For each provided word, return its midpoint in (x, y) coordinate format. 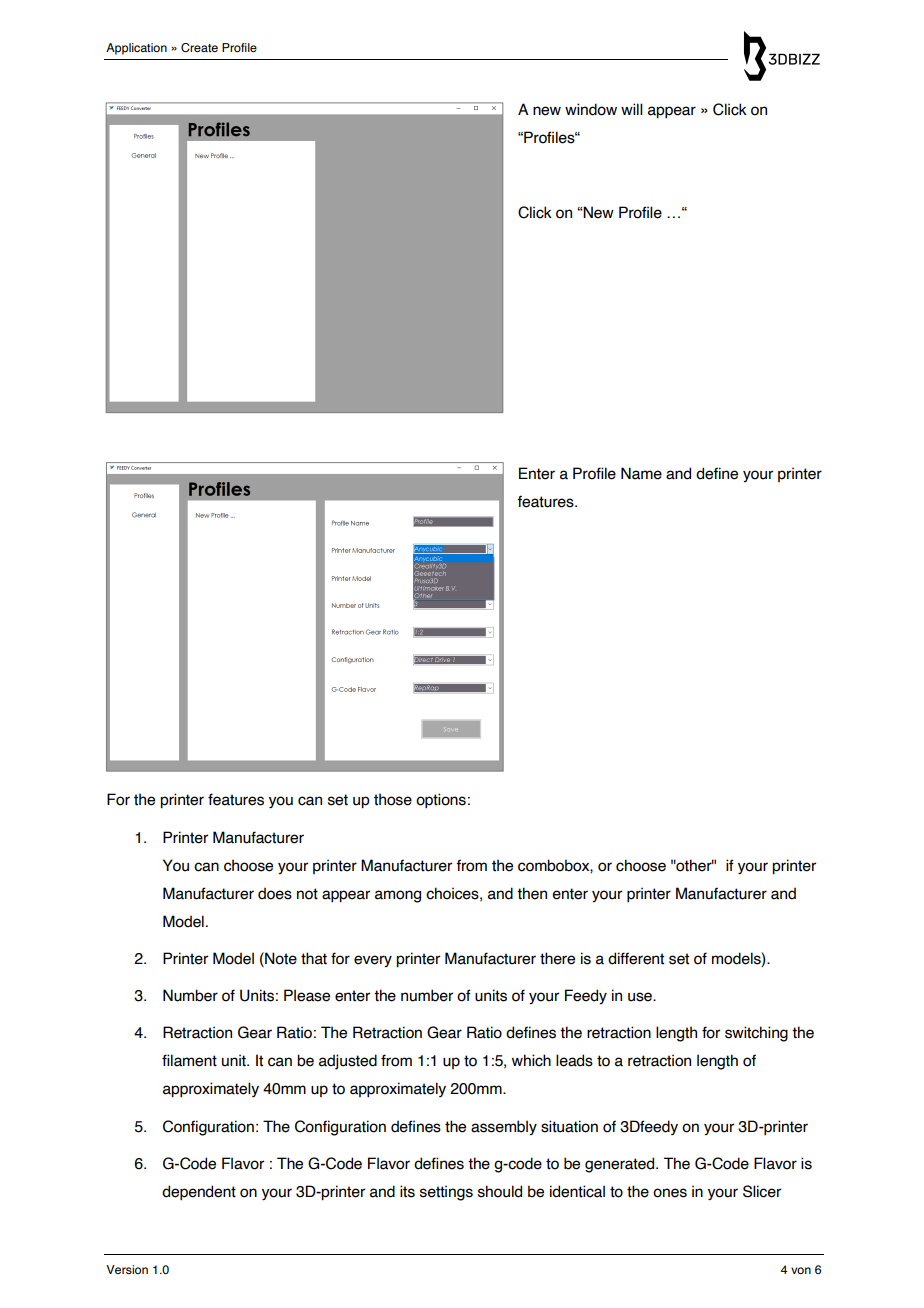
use (641, 997)
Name (641, 473)
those (393, 799)
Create (199, 47)
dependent (199, 1192)
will (632, 109)
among (398, 896)
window (591, 109)
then (532, 893)
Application (136, 49)
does (275, 893)
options (441, 800)
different (636, 958)
